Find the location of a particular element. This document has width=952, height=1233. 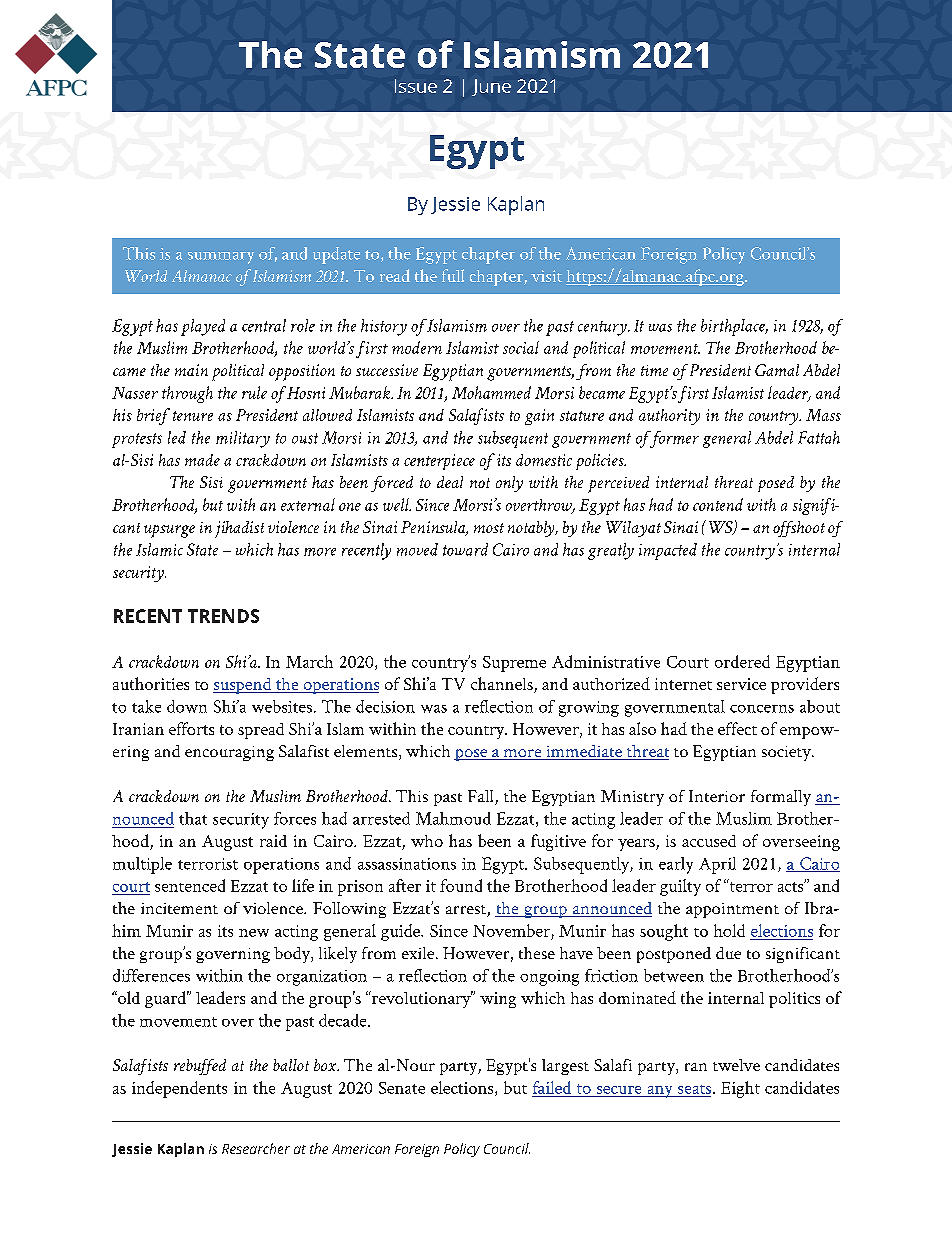

ordered is located at coordinates (742, 661).
